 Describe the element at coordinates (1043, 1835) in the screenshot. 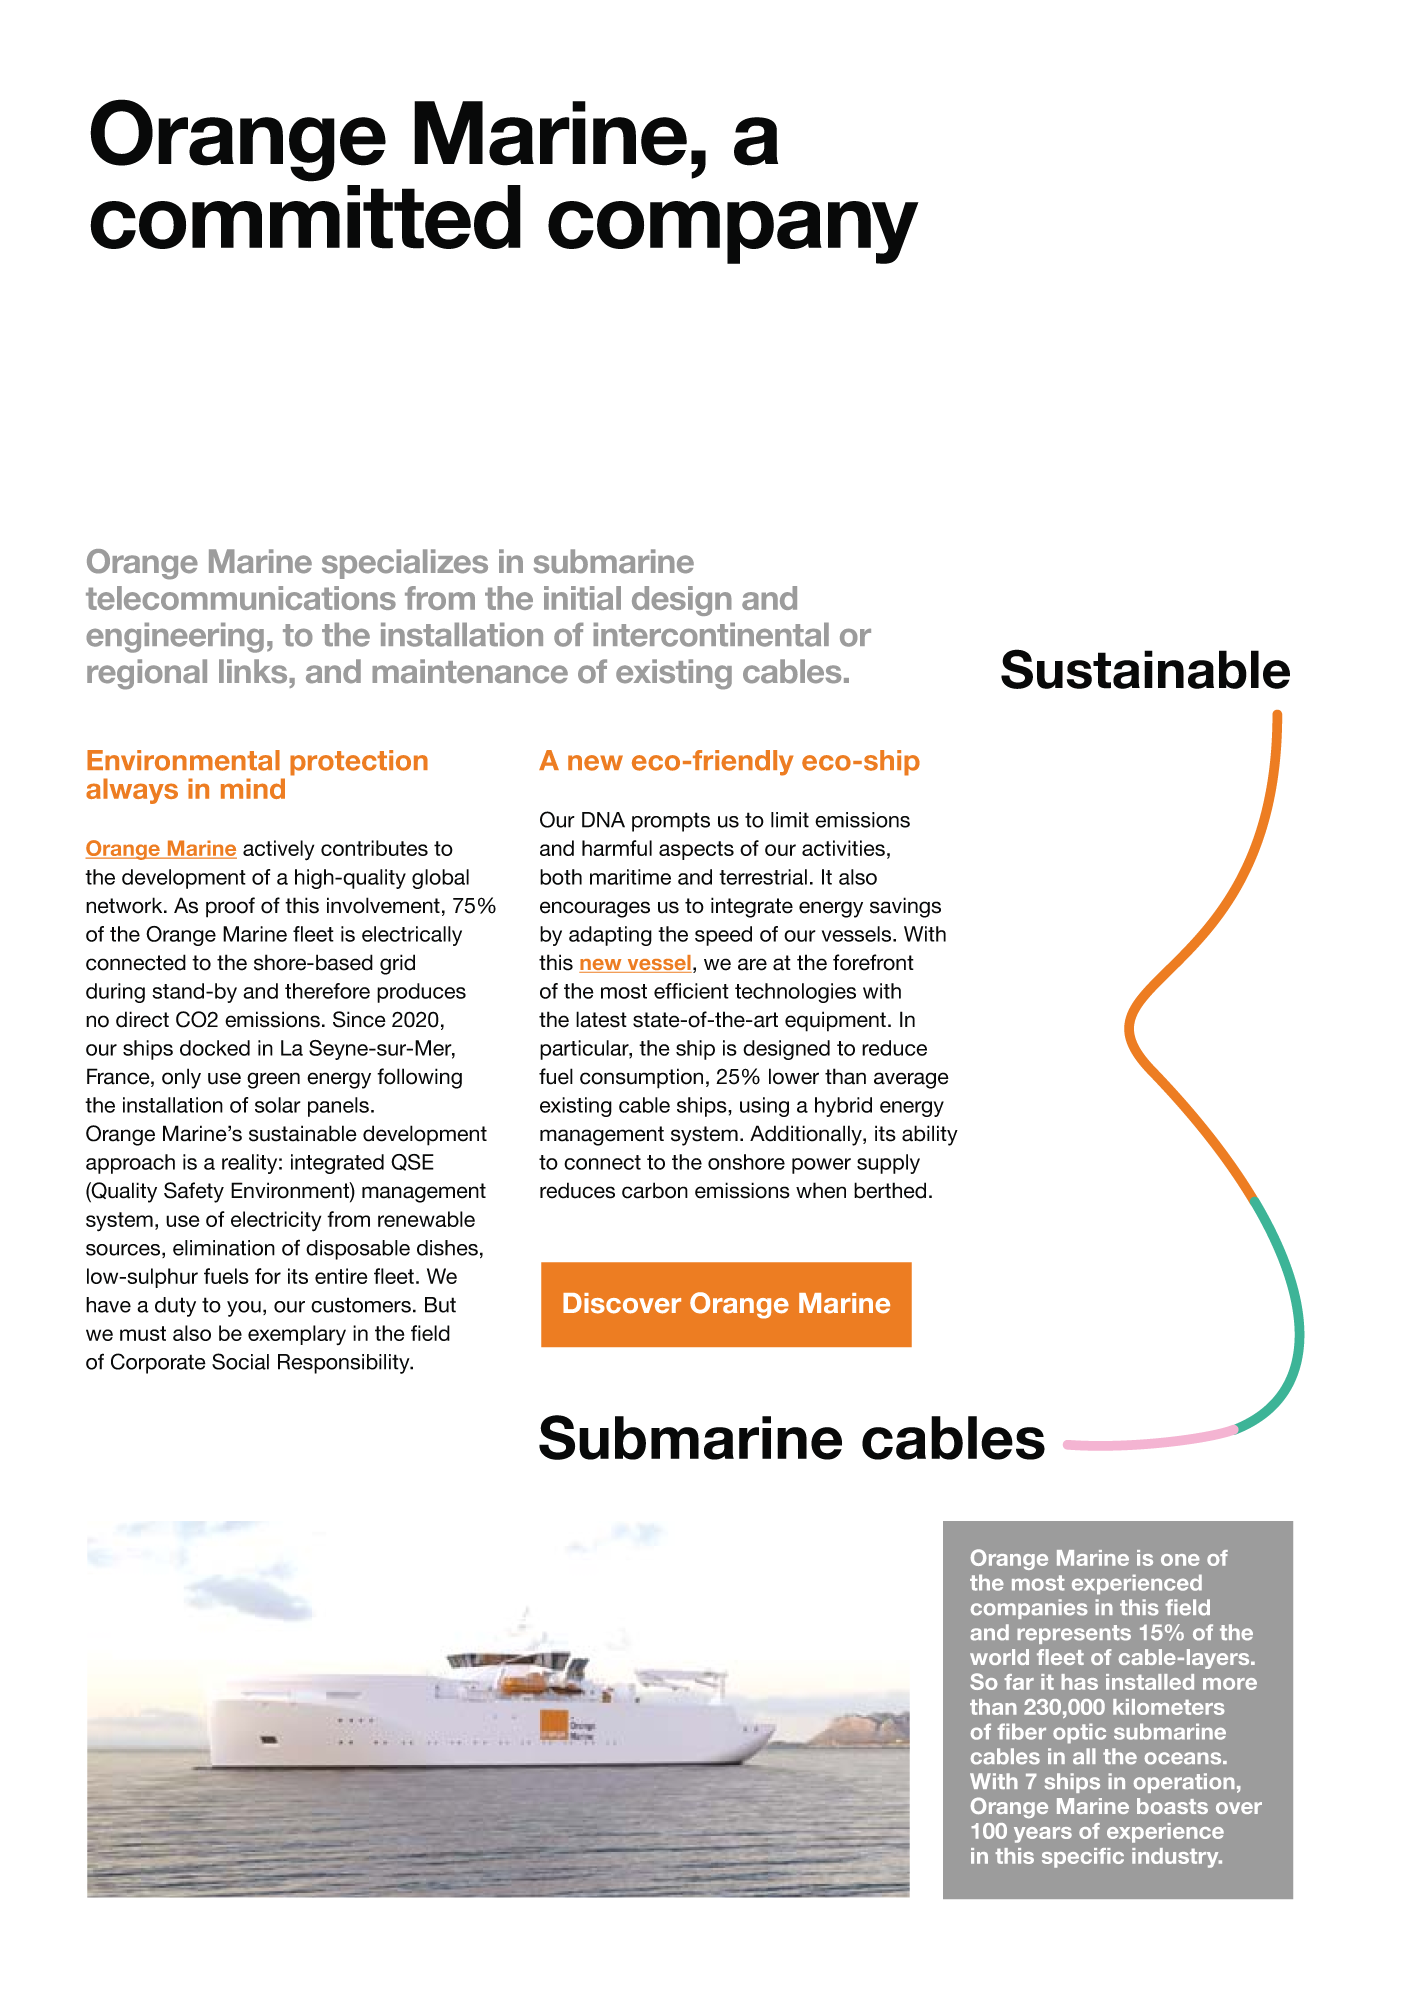

I see `years` at that location.
